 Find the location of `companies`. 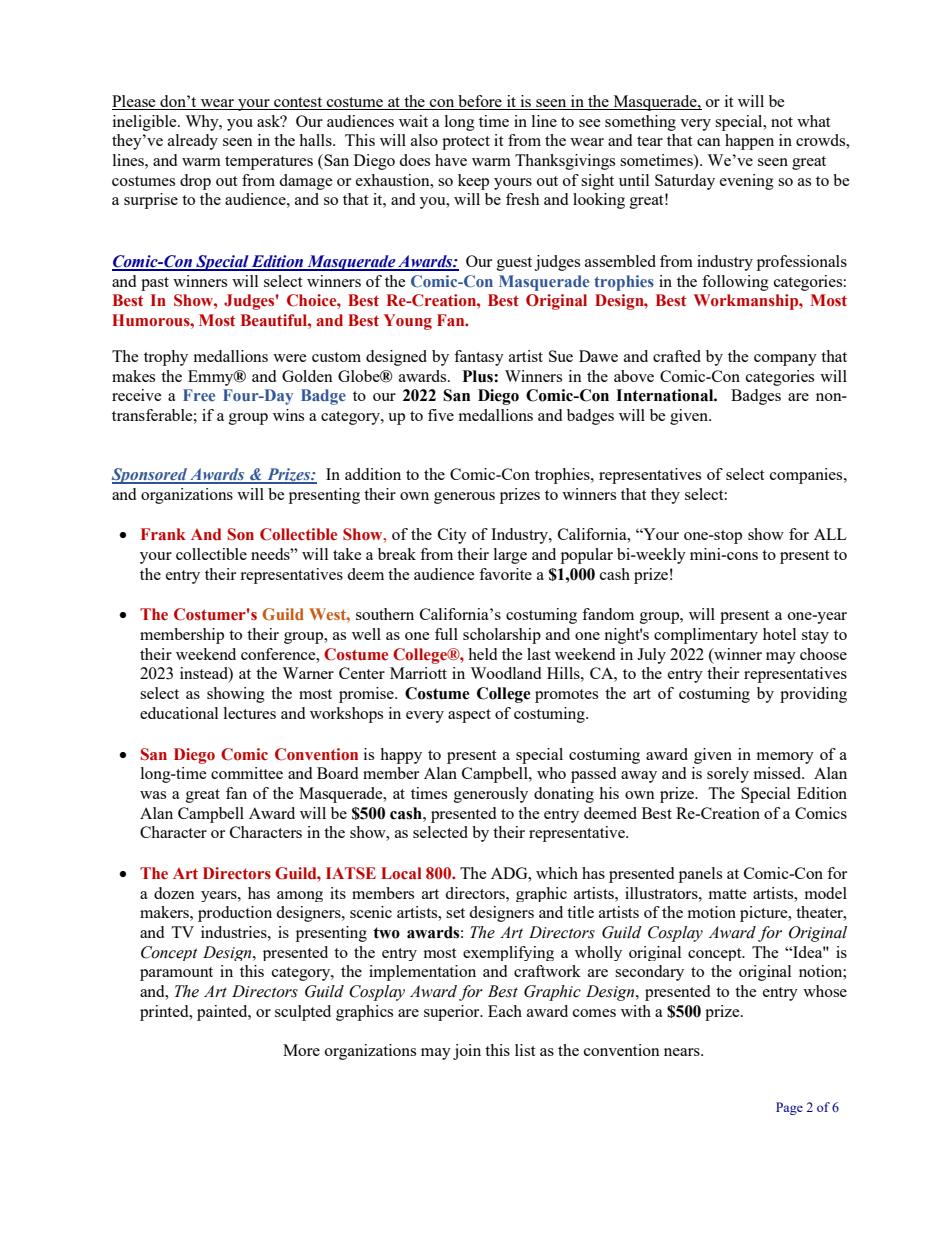

companies is located at coordinates (807, 476).
